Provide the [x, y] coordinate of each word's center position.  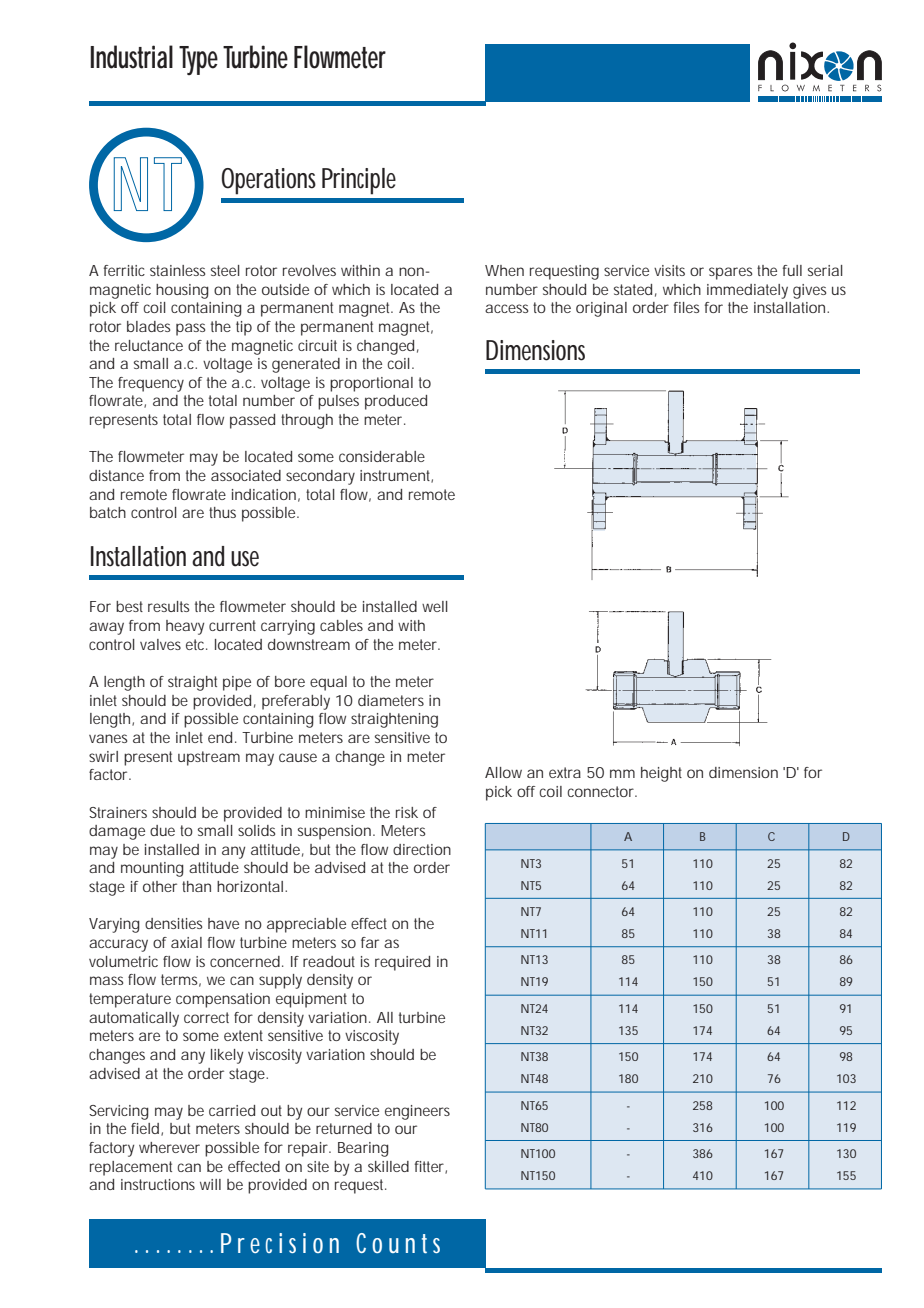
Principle [359, 181]
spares [730, 273]
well [435, 606]
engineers [417, 1112]
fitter [430, 1167]
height [661, 774]
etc [195, 644]
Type [198, 60]
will [210, 1184]
